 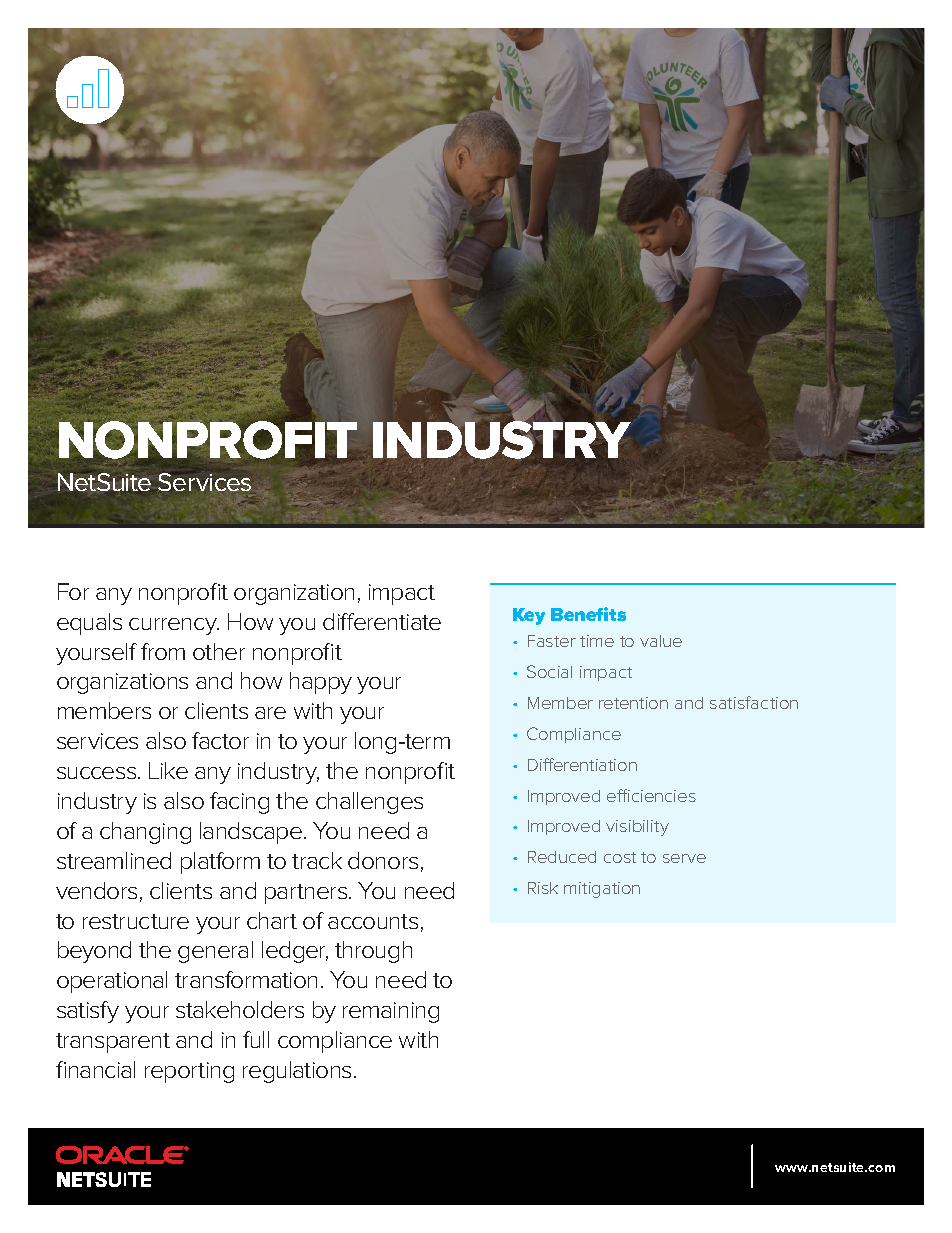 I want to click on serve, so click(x=684, y=858).
